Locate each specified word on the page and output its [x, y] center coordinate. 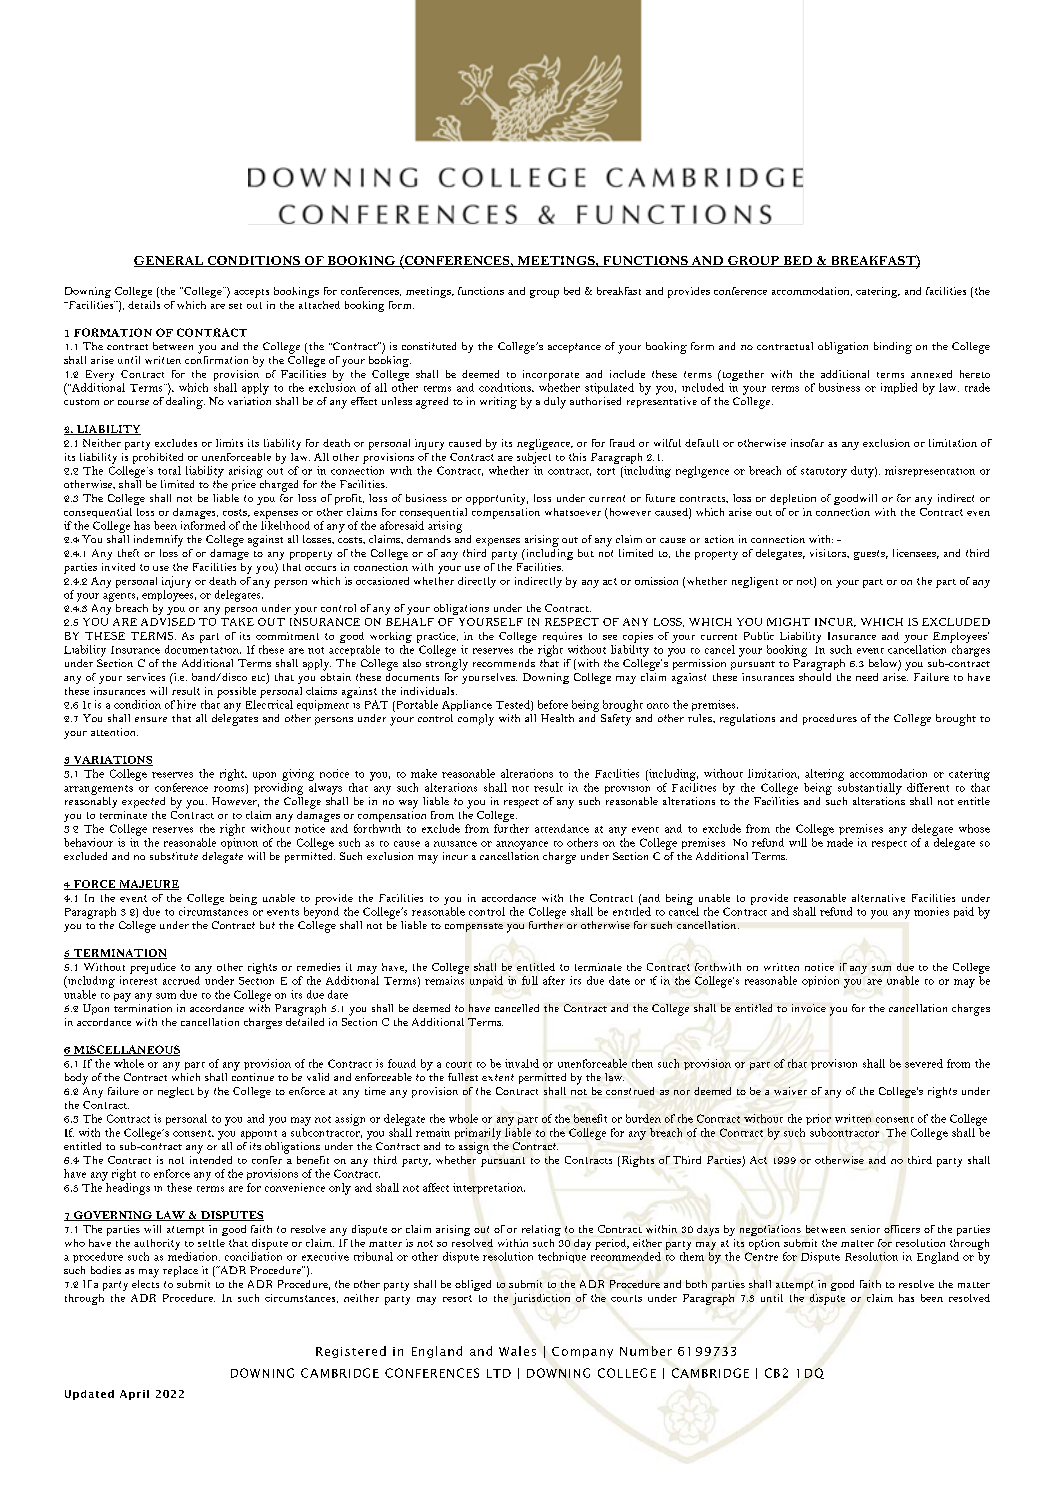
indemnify [158, 541]
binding [893, 348]
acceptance [574, 348]
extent [498, 1077]
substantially [870, 789]
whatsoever [573, 512]
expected [143, 802]
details [144, 305]
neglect [176, 1092]
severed [924, 1063]
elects [145, 1282]
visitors [829, 553]
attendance [562, 828]
